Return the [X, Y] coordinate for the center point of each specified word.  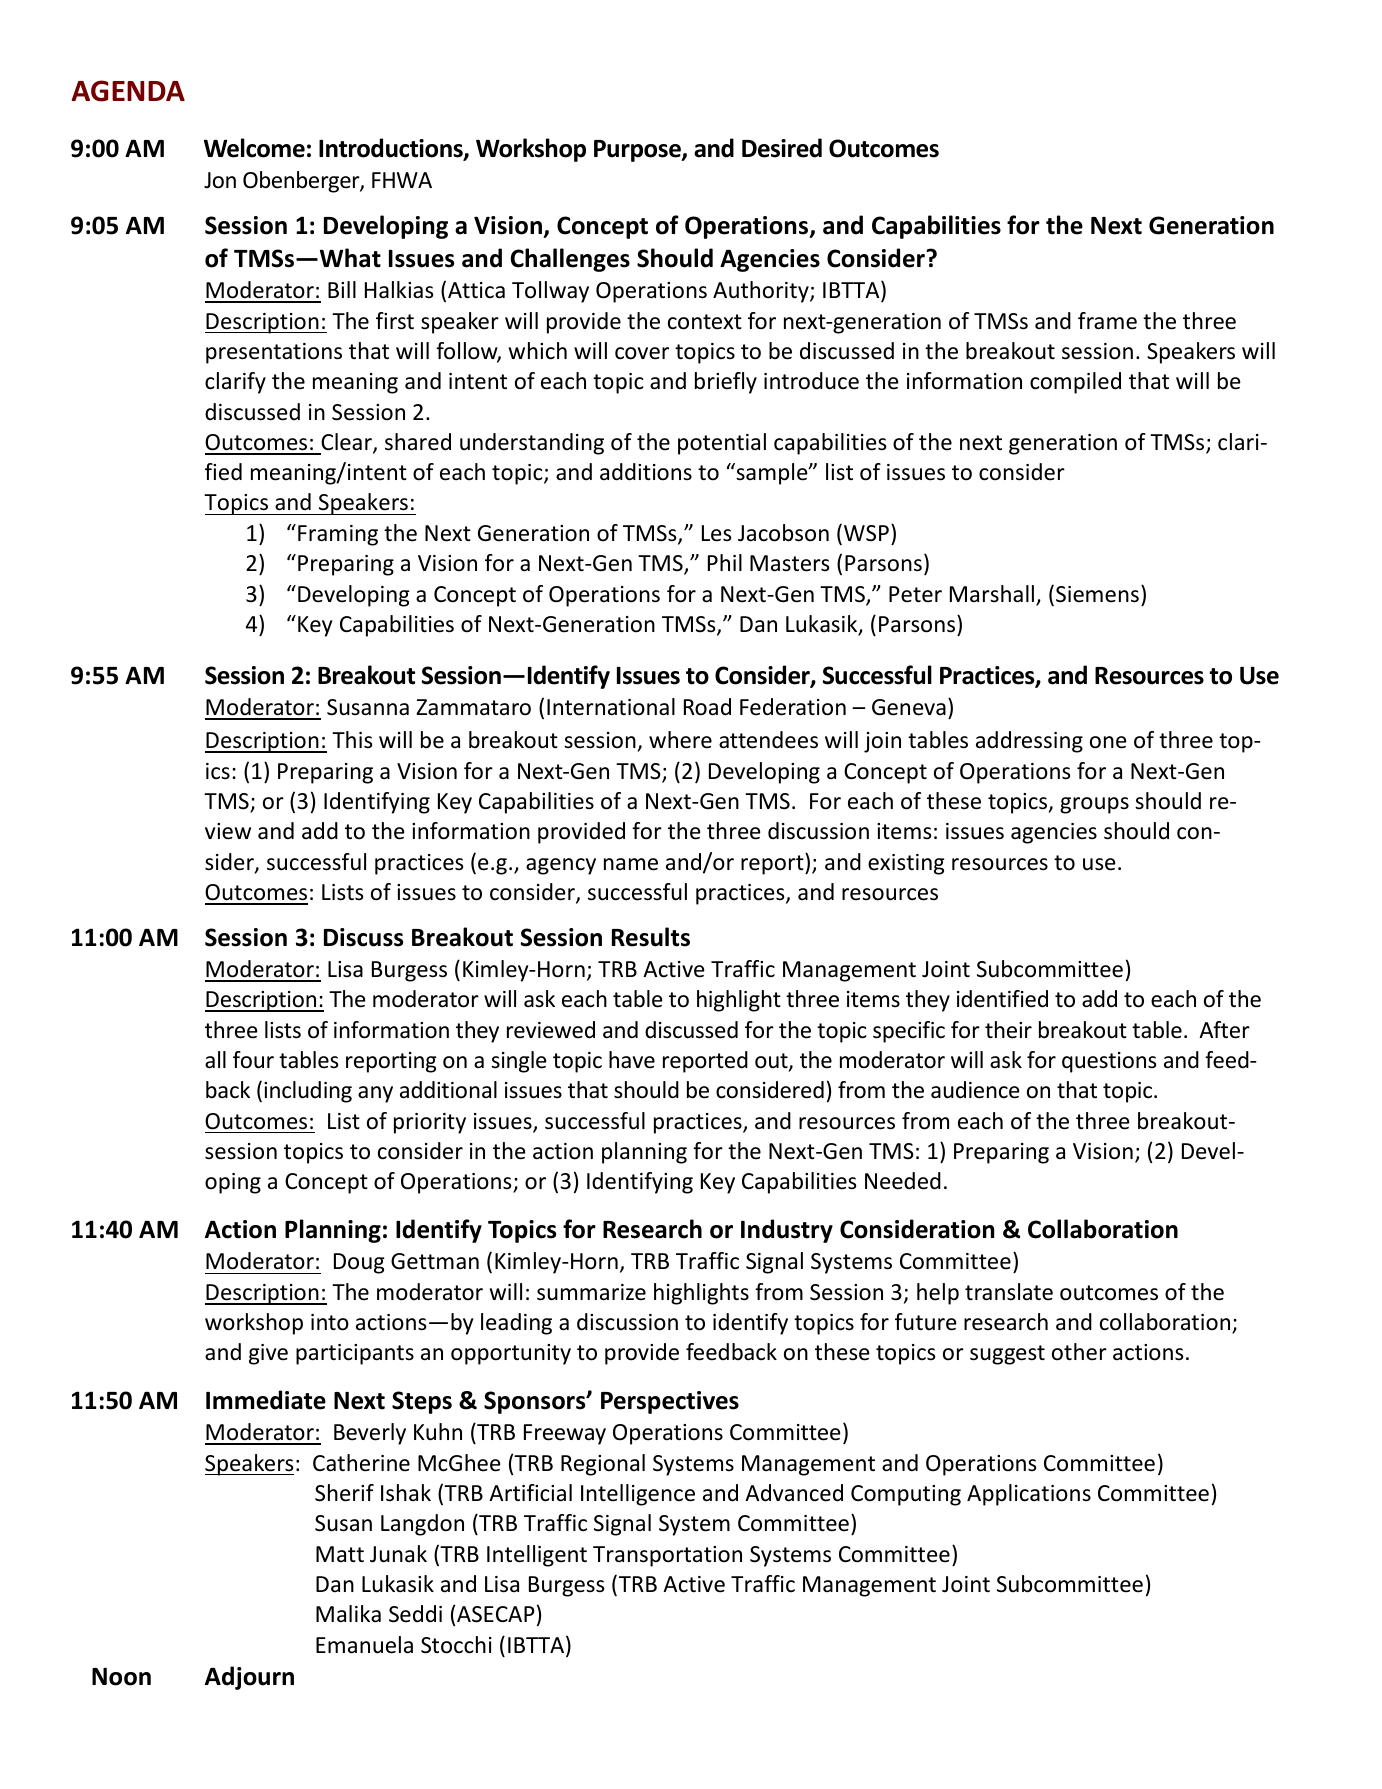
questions [1109, 1062]
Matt [340, 1554]
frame [1107, 321]
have [632, 1060]
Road [707, 707]
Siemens [1097, 594]
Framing [338, 535]
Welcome [254, 148]
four [253, 1060]
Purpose [638, 151]
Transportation [667, 1556]
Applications [1029, 1495]
